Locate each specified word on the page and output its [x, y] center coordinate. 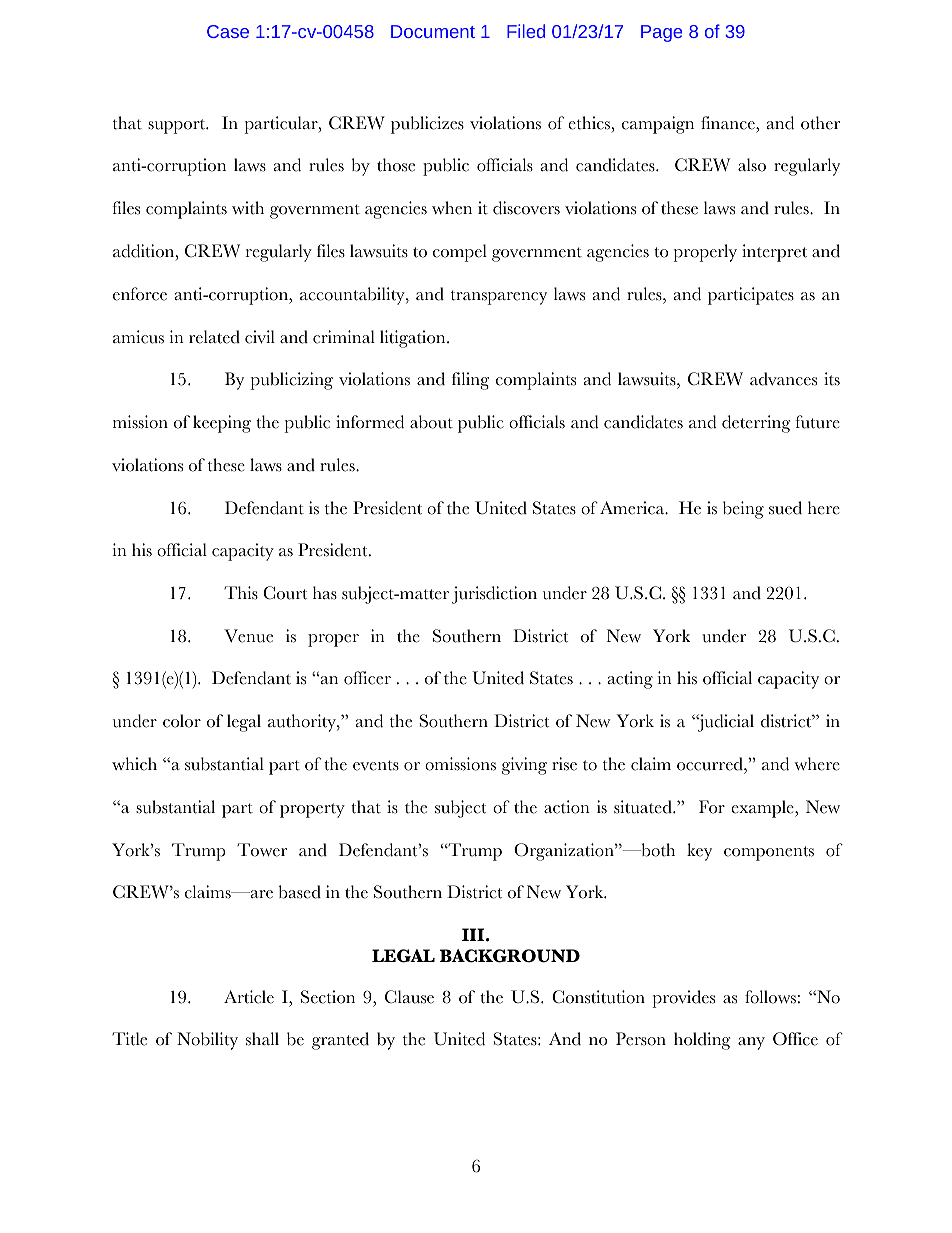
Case [228, 31]
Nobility [207, 1041]
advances [783, 379]
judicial [725, 723]
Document [433, 31]
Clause [409, 997]
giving [524, 766]
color [182, 721]
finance [729, 123]
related [214, 337]
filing [470, 381]
